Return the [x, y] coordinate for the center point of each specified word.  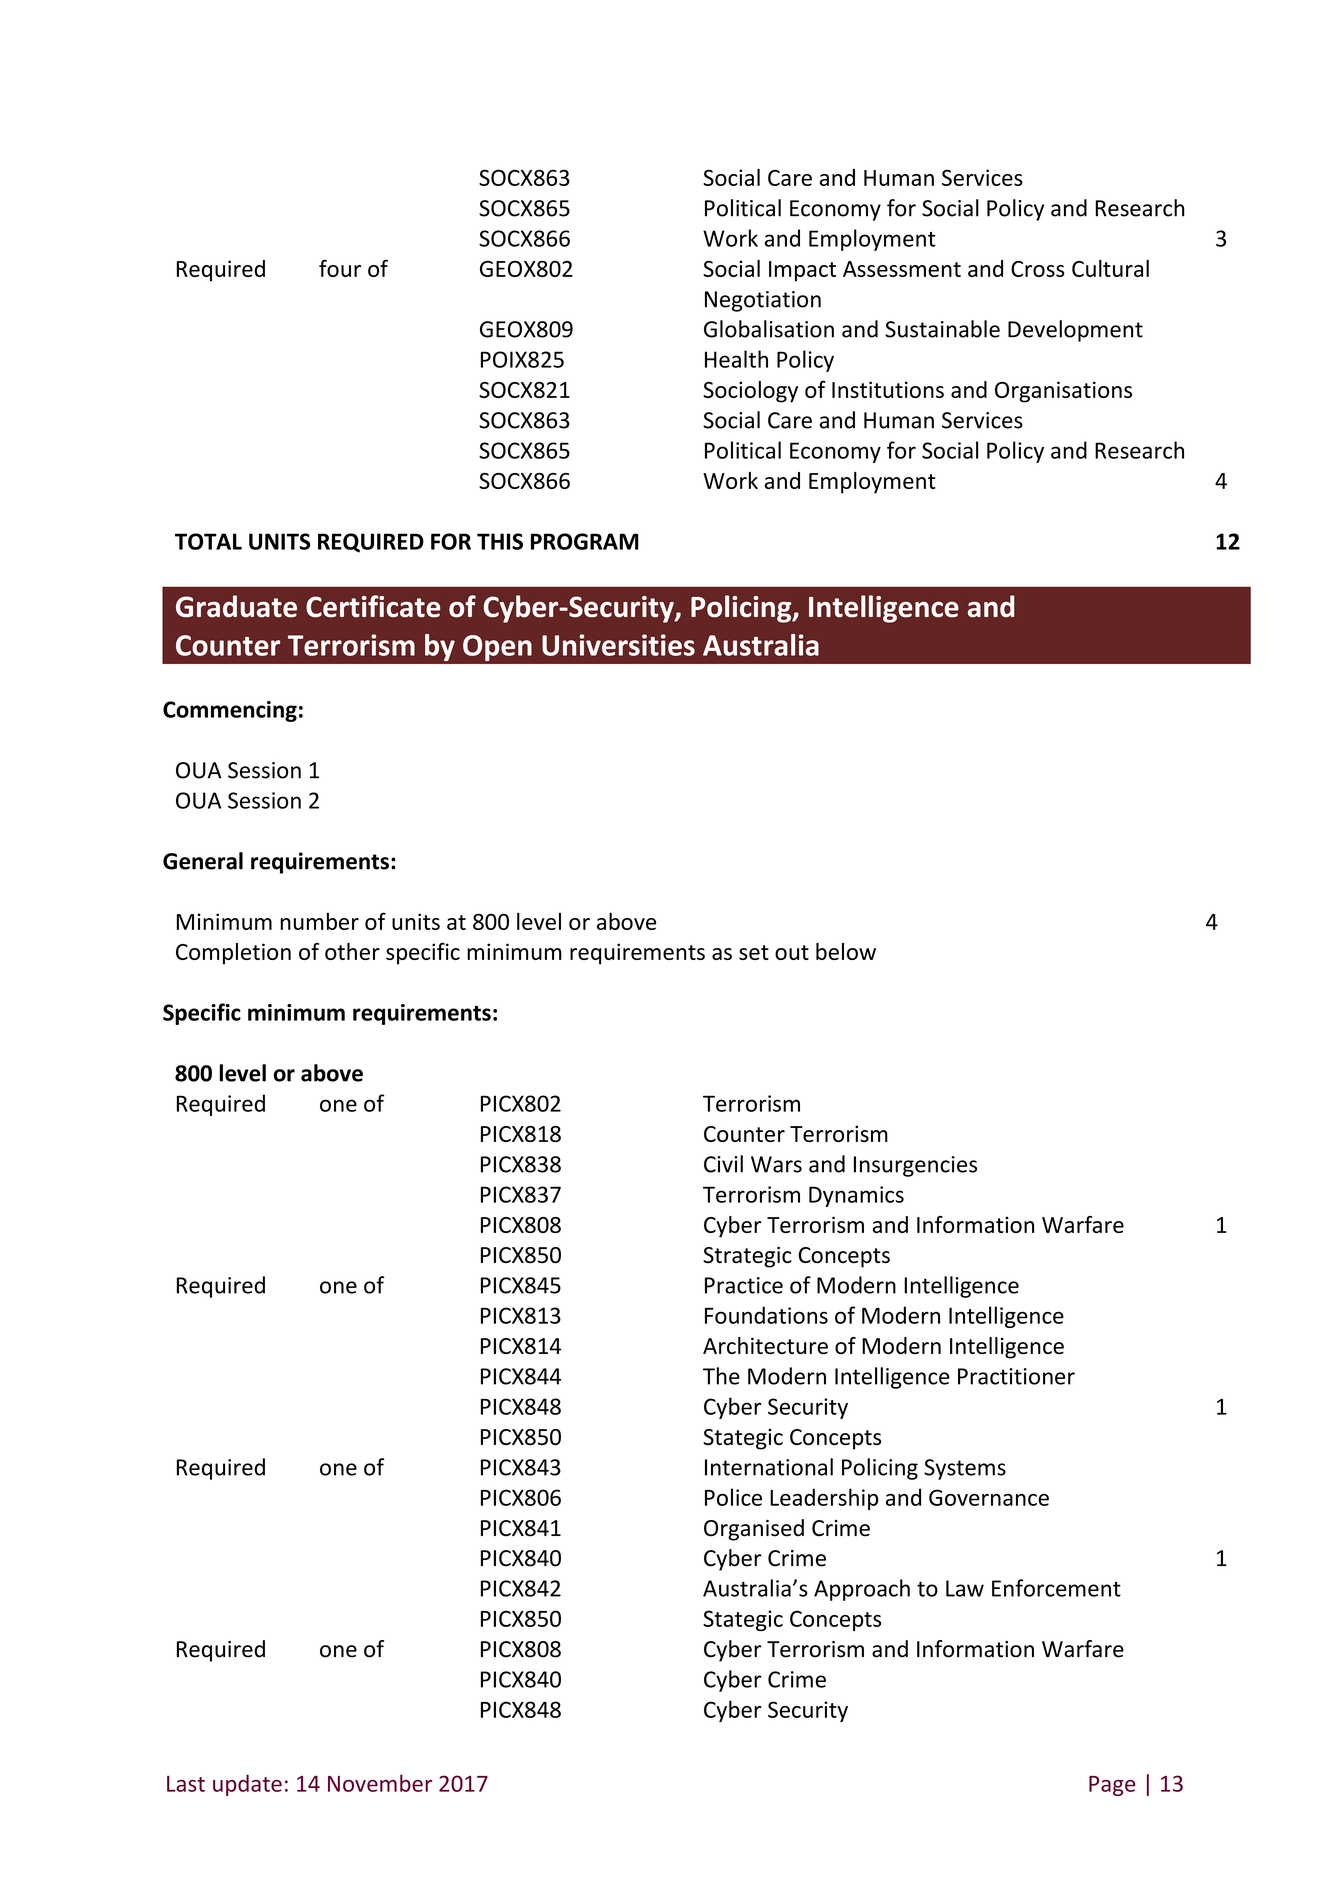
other [352, 951]
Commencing [230, 711]
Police [733, 1497]
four [340, 268]
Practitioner [1016, 1376]
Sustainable [942, 329]
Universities [618, 645]
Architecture [765, 1345]
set [754, 952]
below [846, 951]
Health [736, 359]
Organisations [1063, 392]
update [247, 1785]
